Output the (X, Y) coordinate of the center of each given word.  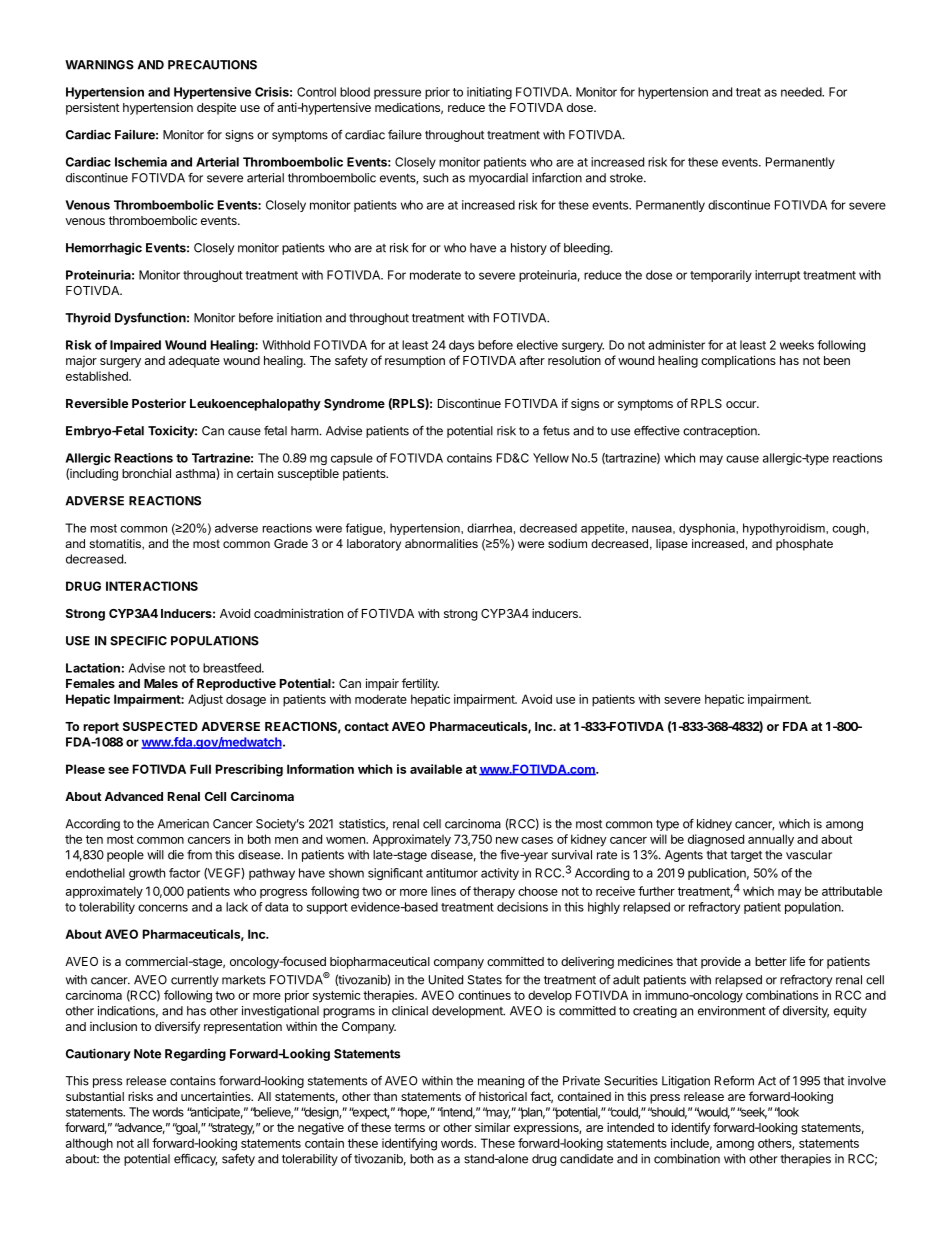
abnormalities (441, 543)
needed (802, 92)
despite (216, 109)
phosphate (804, 545)
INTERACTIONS (152, 586)
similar (492, 1127)
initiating (489, 93)
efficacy (195, 1160)
